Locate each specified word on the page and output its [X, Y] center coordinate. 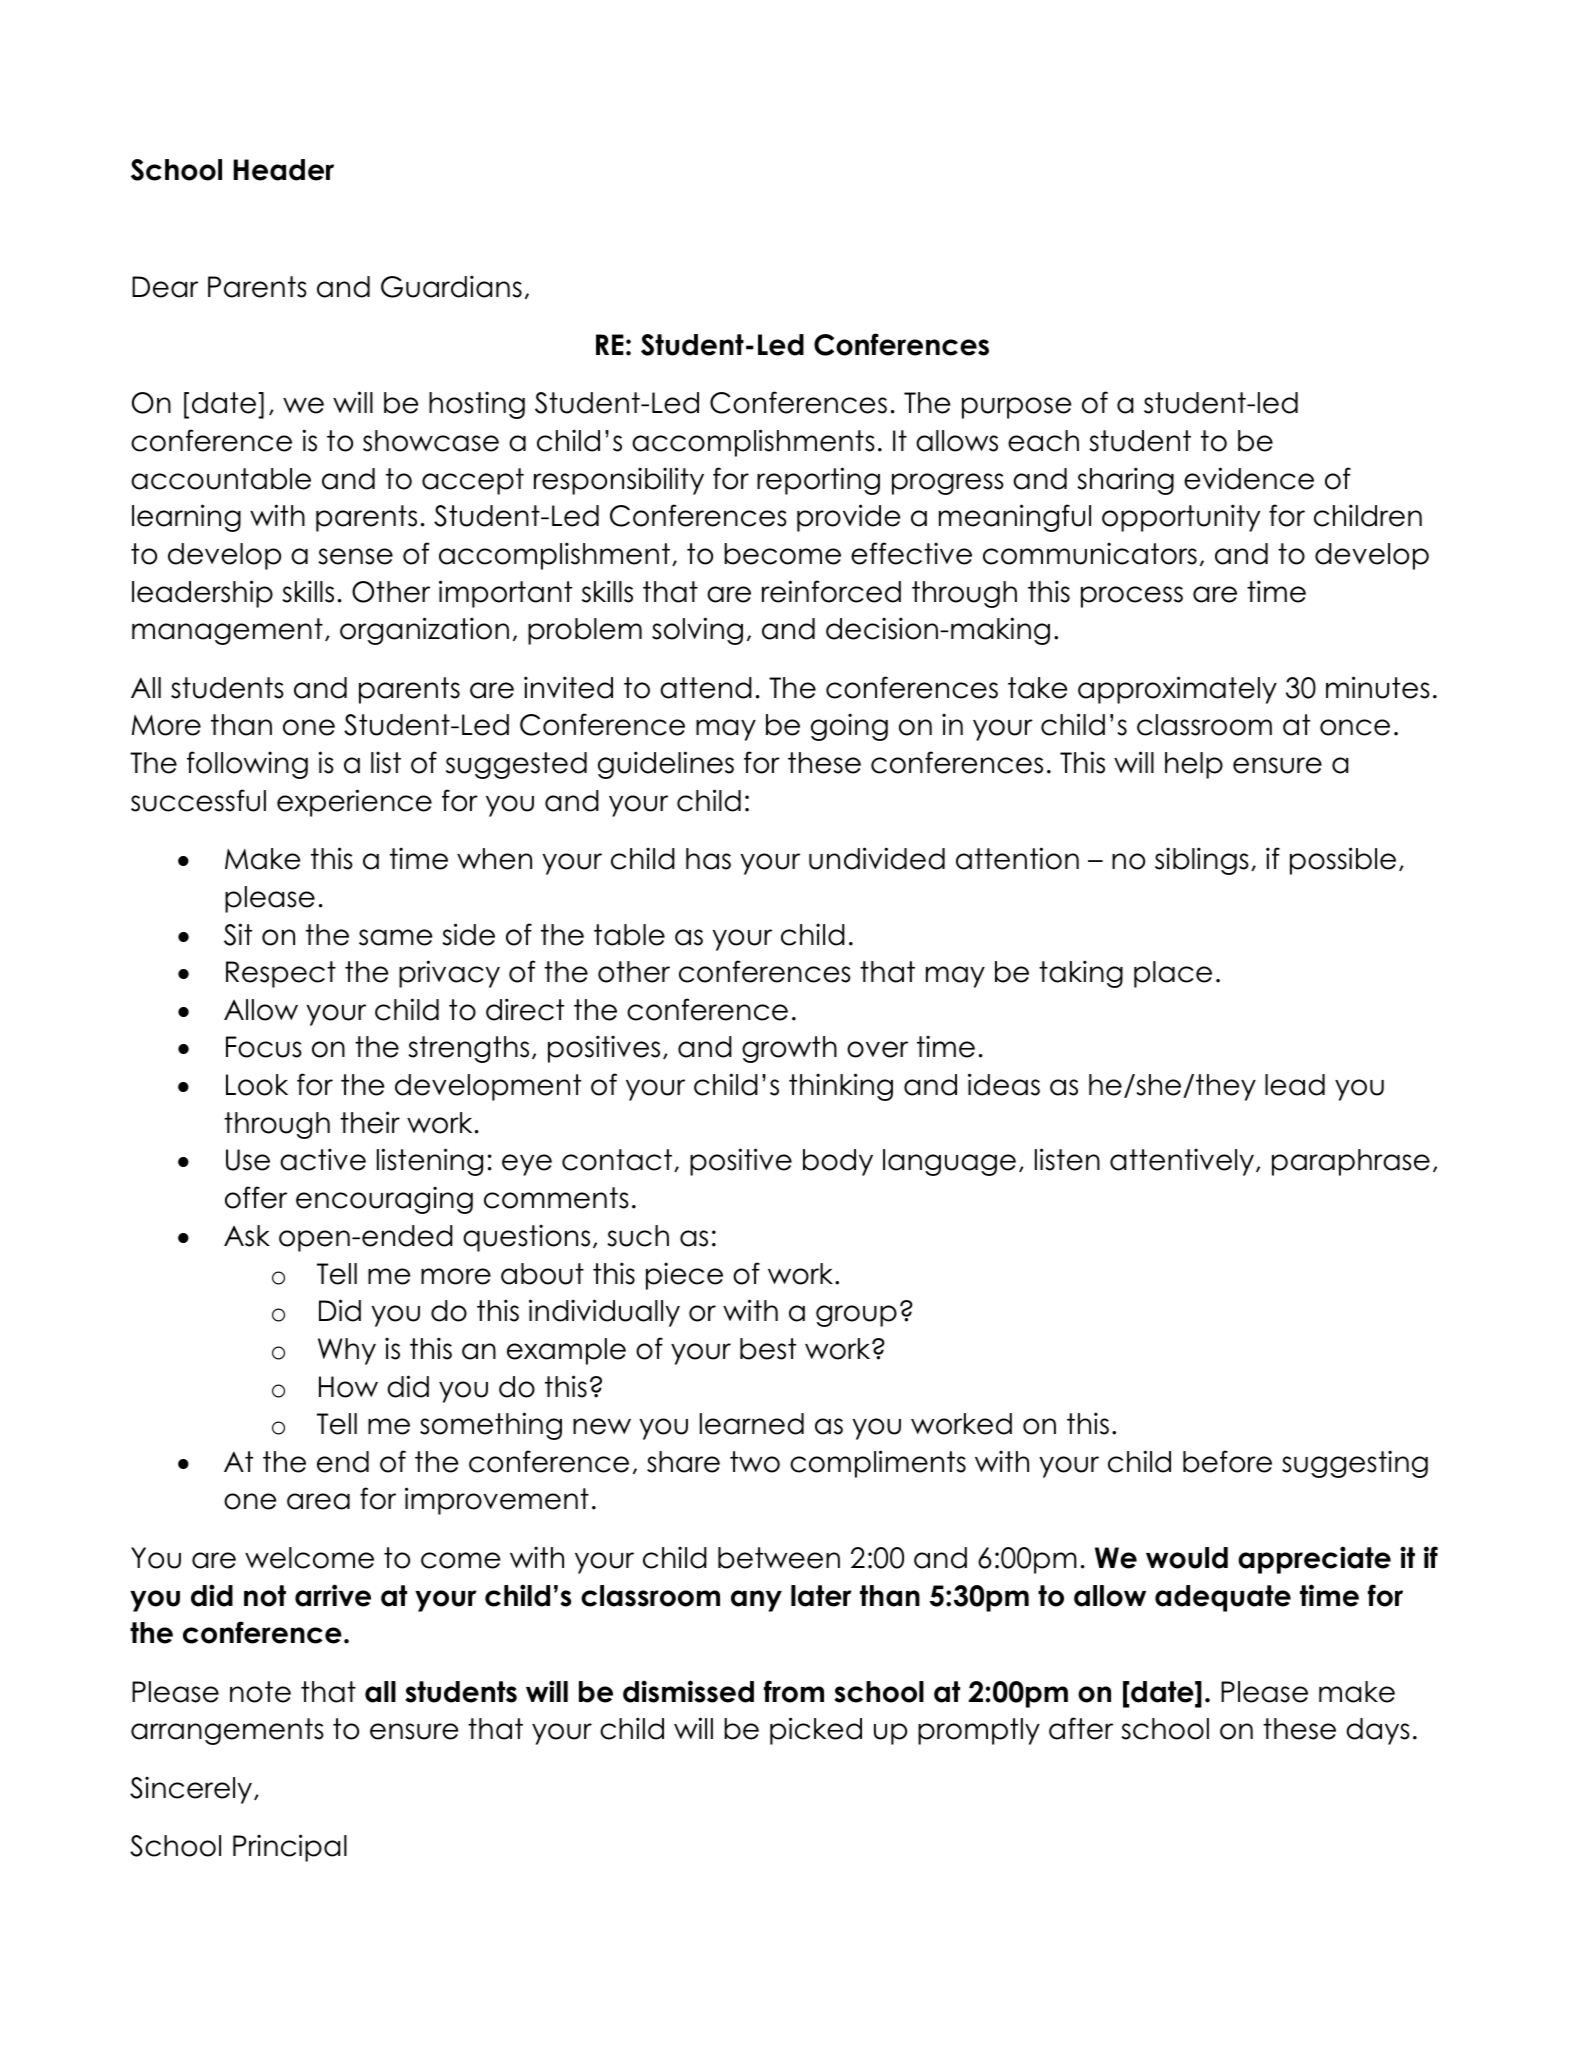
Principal [290, 1848]
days [1378, 1731]
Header [284, 170]
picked [816, 1731]
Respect [281, 974]
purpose [1016, 408]
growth [789, 1049]
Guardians [451, 286]
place [1173, 974]
